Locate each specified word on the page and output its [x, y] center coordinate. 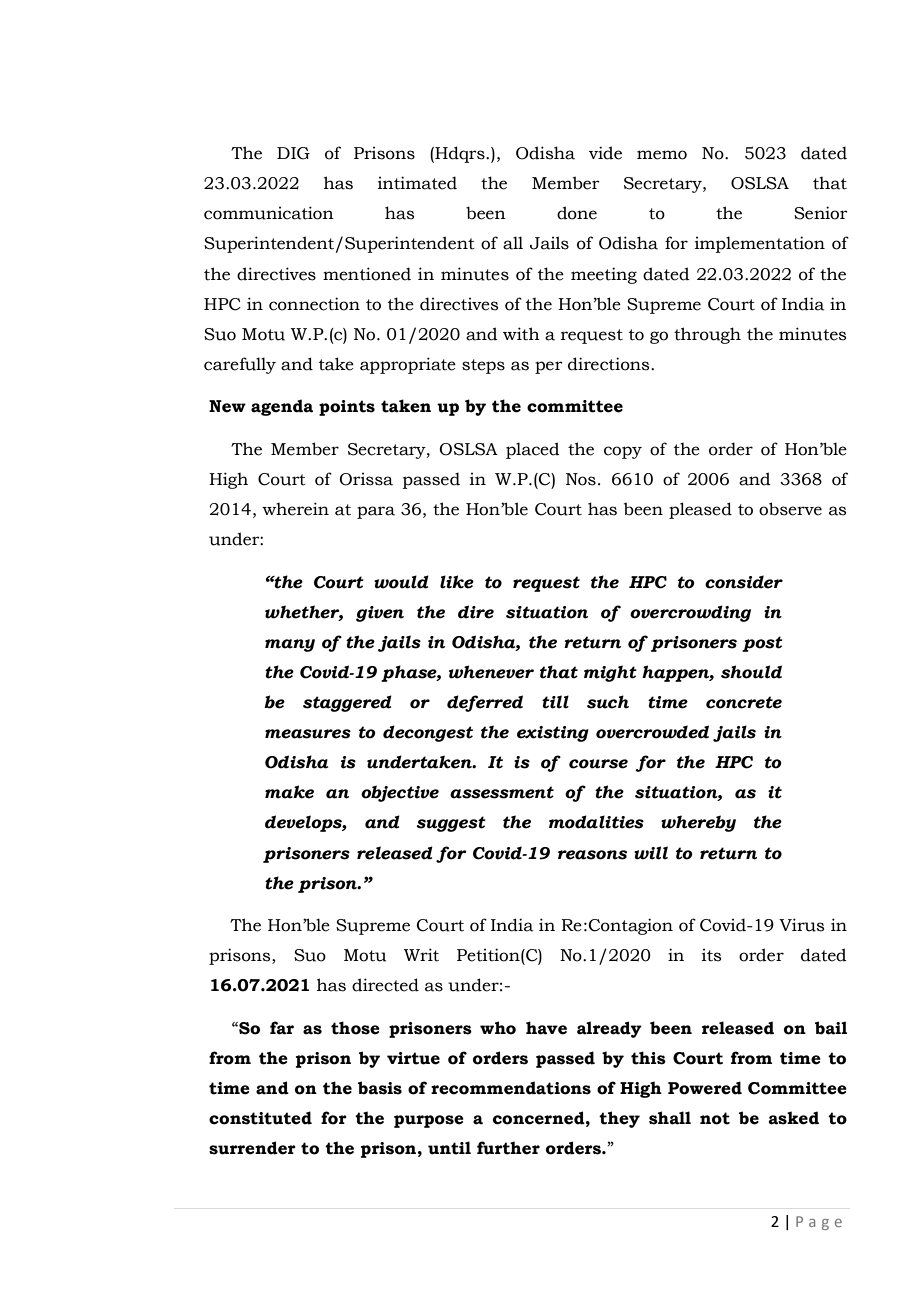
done [577, 213]
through [707, 335]
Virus [801, 925]
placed [533, 450]
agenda [282, 407]
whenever [491, 672]
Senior [821, 213]
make [289, 792]
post [762, 644]
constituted [260, 1118]
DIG [293, 153]
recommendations [511, 1088]
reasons [592, 855]
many [290, 645]
